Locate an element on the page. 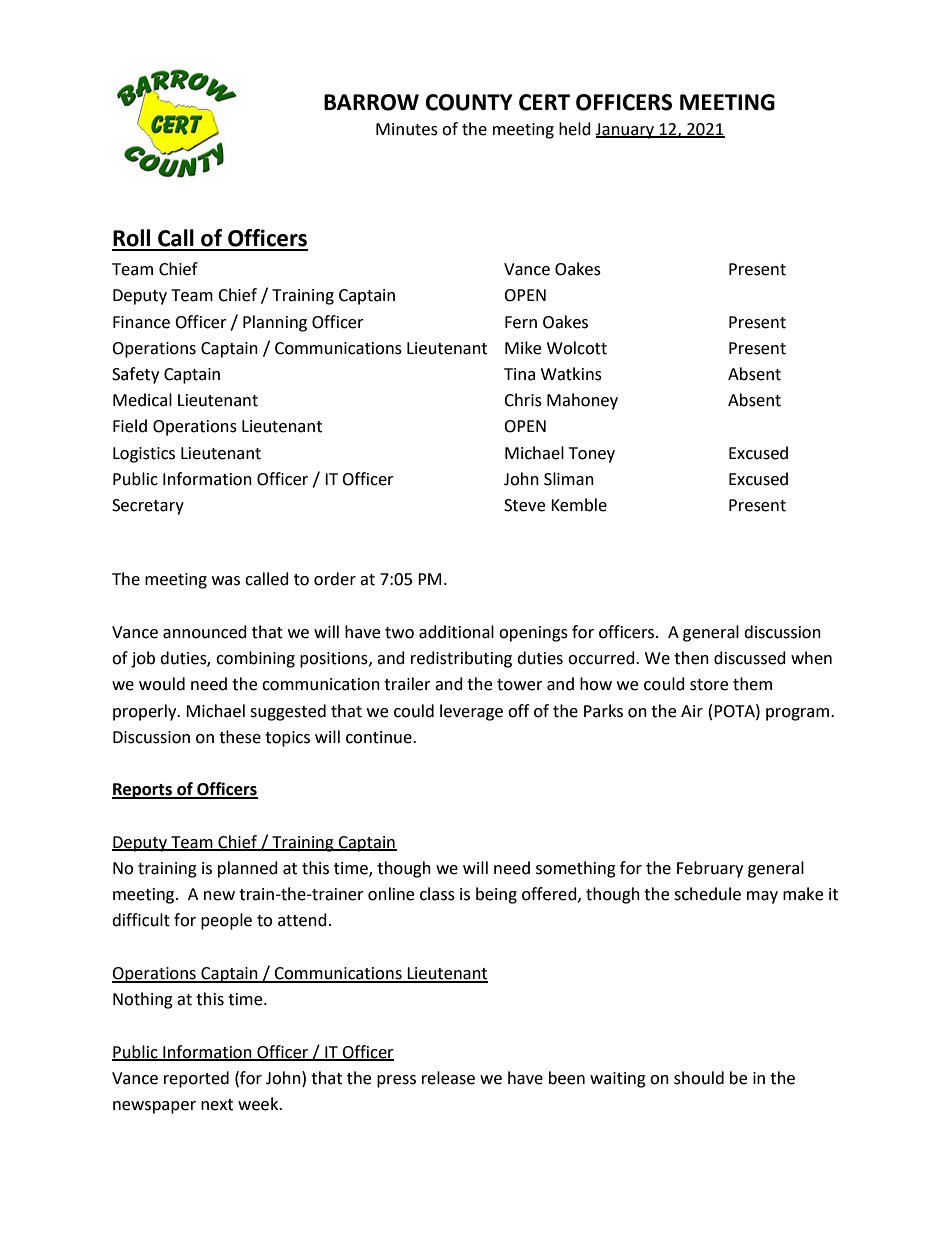 The width and height of the image is (952, 1233). store is located at coordinates (709, 685).
